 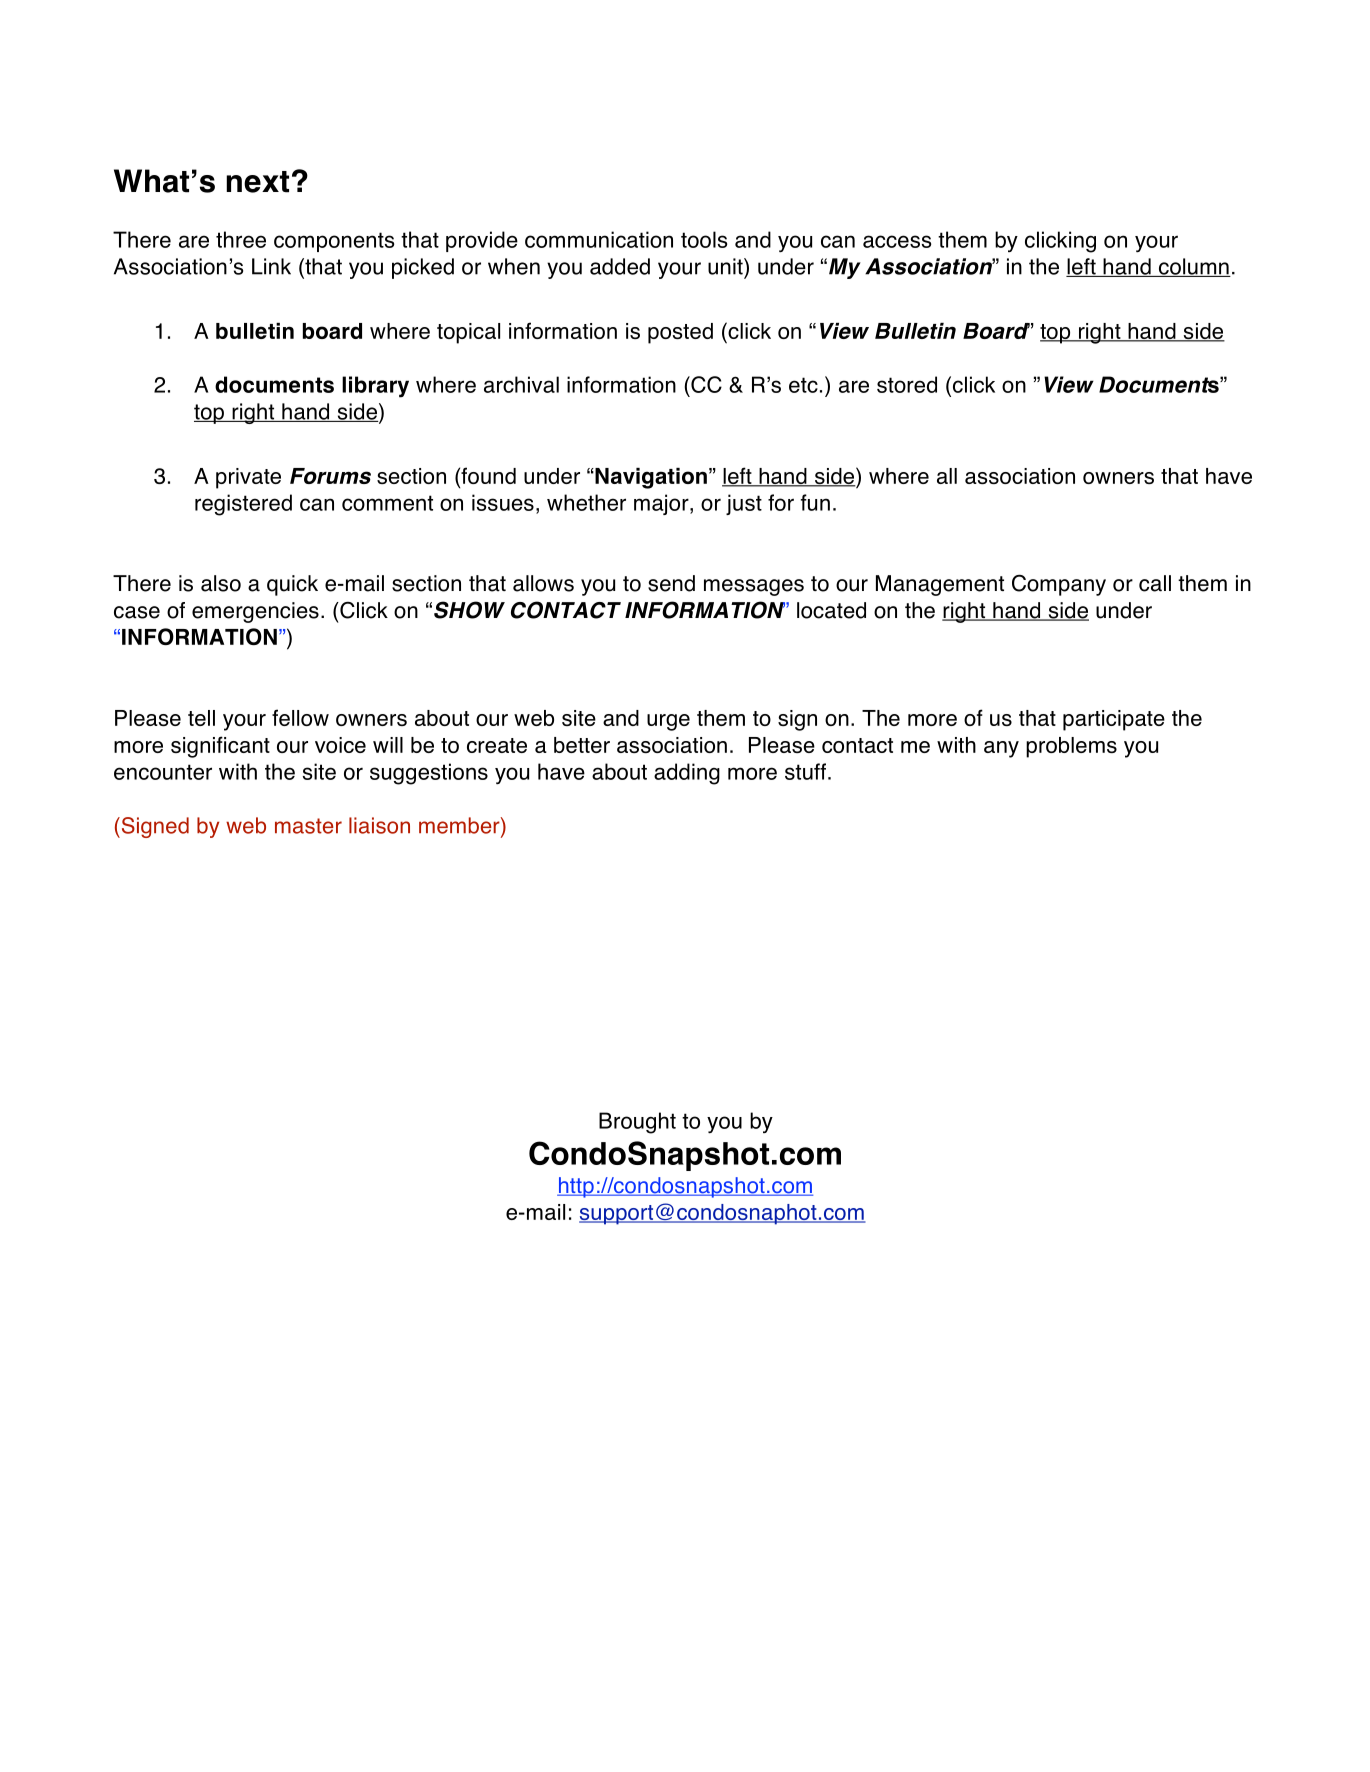 I want to click on stuff, so click(x=805, y=771).
